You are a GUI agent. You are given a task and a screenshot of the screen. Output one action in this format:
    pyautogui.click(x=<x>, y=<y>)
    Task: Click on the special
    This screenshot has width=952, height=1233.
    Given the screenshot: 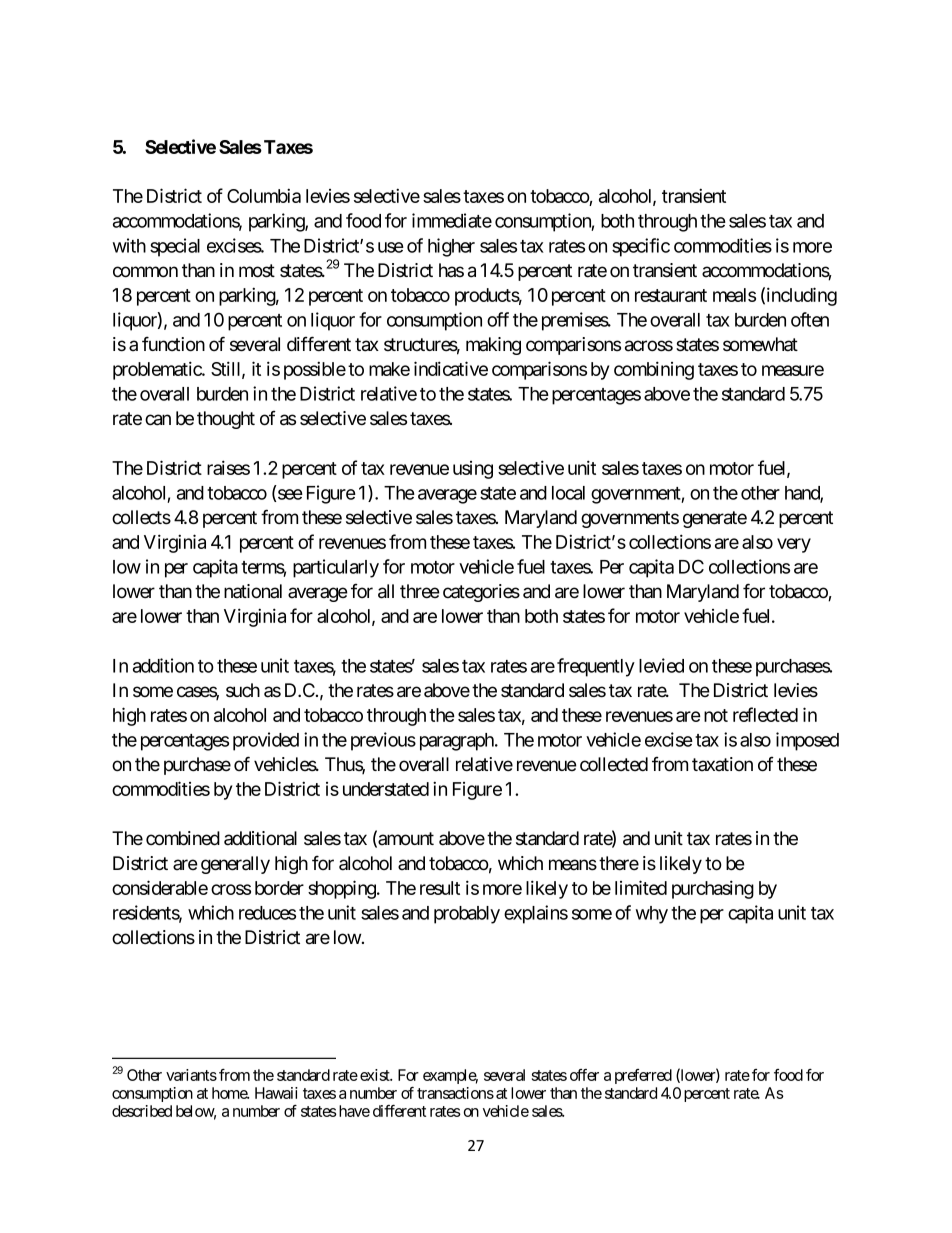 What is the action you would take?
    pyautogui.click(x=175, y=247)
